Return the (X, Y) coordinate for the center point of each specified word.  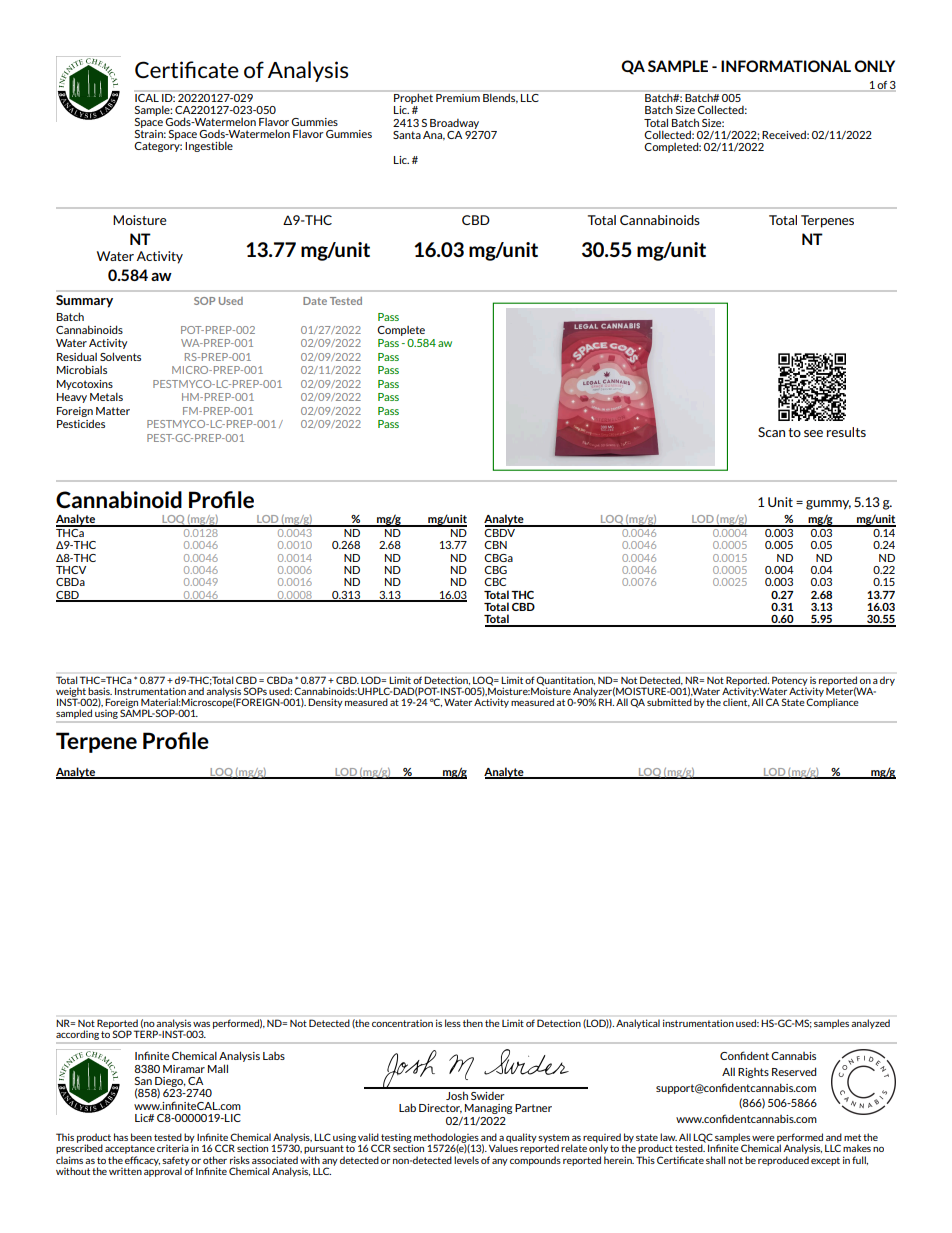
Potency (789, 681)
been (141, 1137)
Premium (458, 96)
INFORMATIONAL (786, 66)
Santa (407, 135)
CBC (495, 582)
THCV (71, 570)
